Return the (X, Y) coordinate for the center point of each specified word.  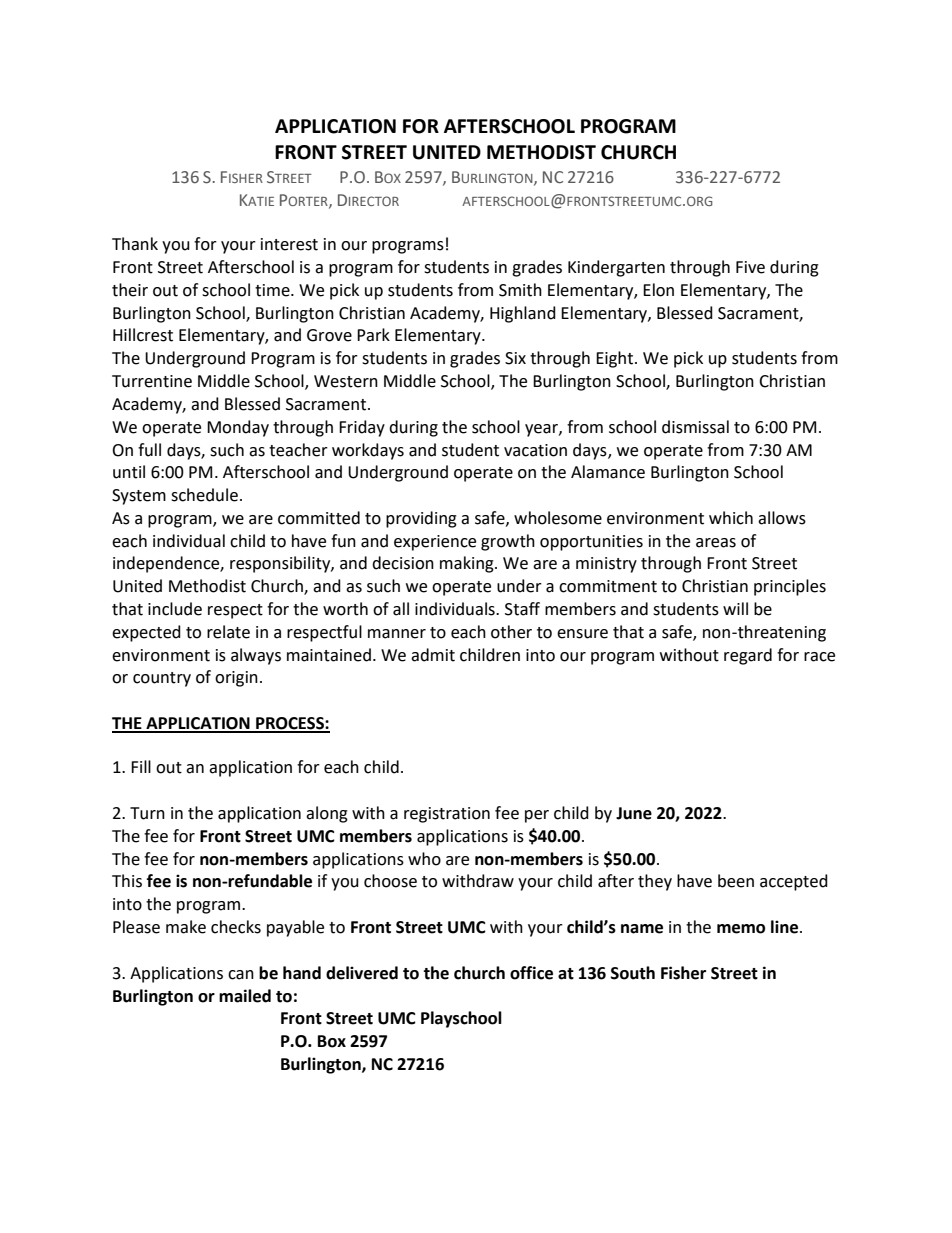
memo (741, 929)
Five (750, 267)
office (531, 973)
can (241, 975)
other (511, 632)
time (273, 290)
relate (228, 632)
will (735, 608)
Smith (520, 290)
